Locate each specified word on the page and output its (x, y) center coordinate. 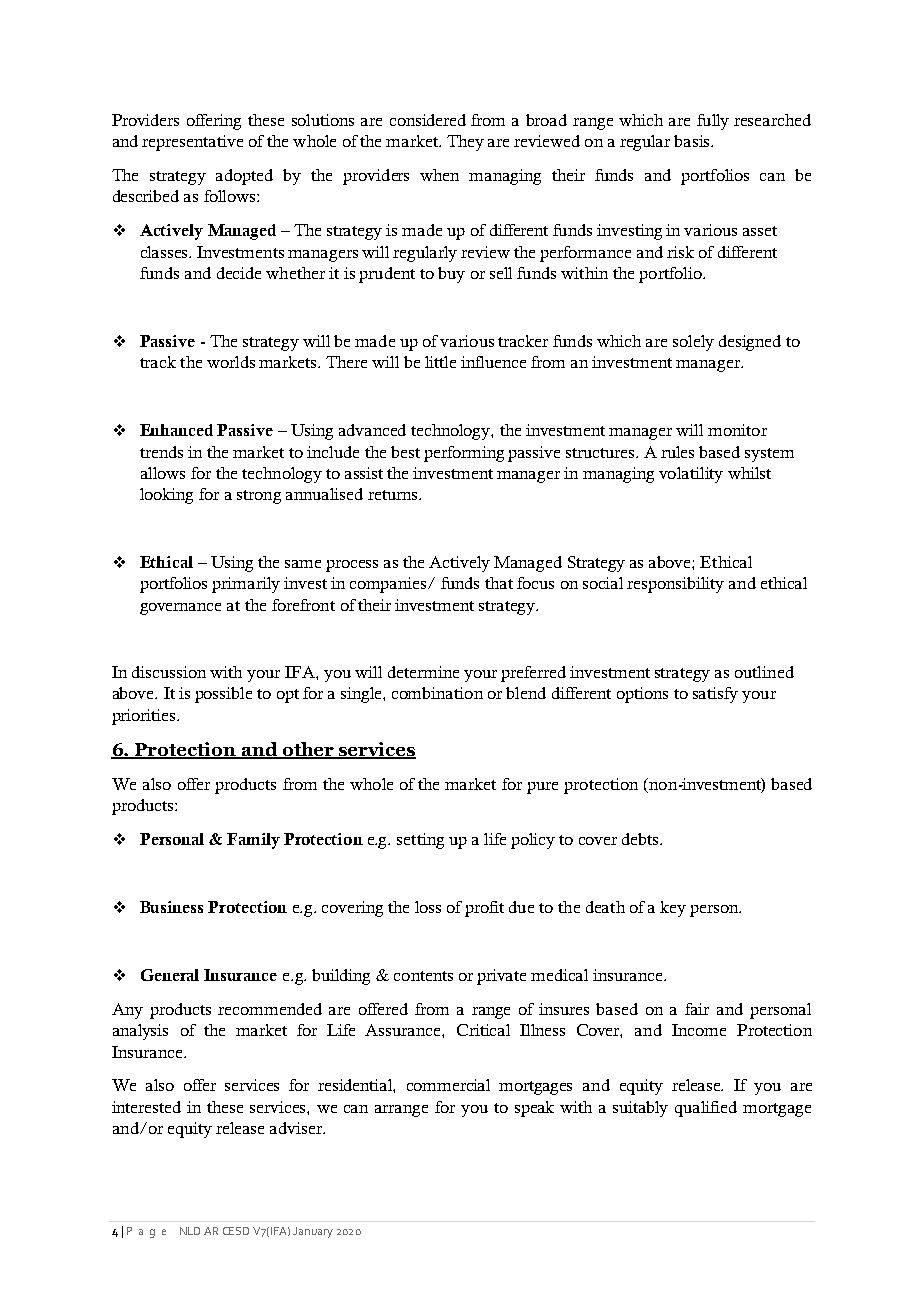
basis (693, 141)
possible (223, 695)
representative (192, 143)
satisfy (715, 695)
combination (437, 693)
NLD (190, 1231)
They (465, 143)
